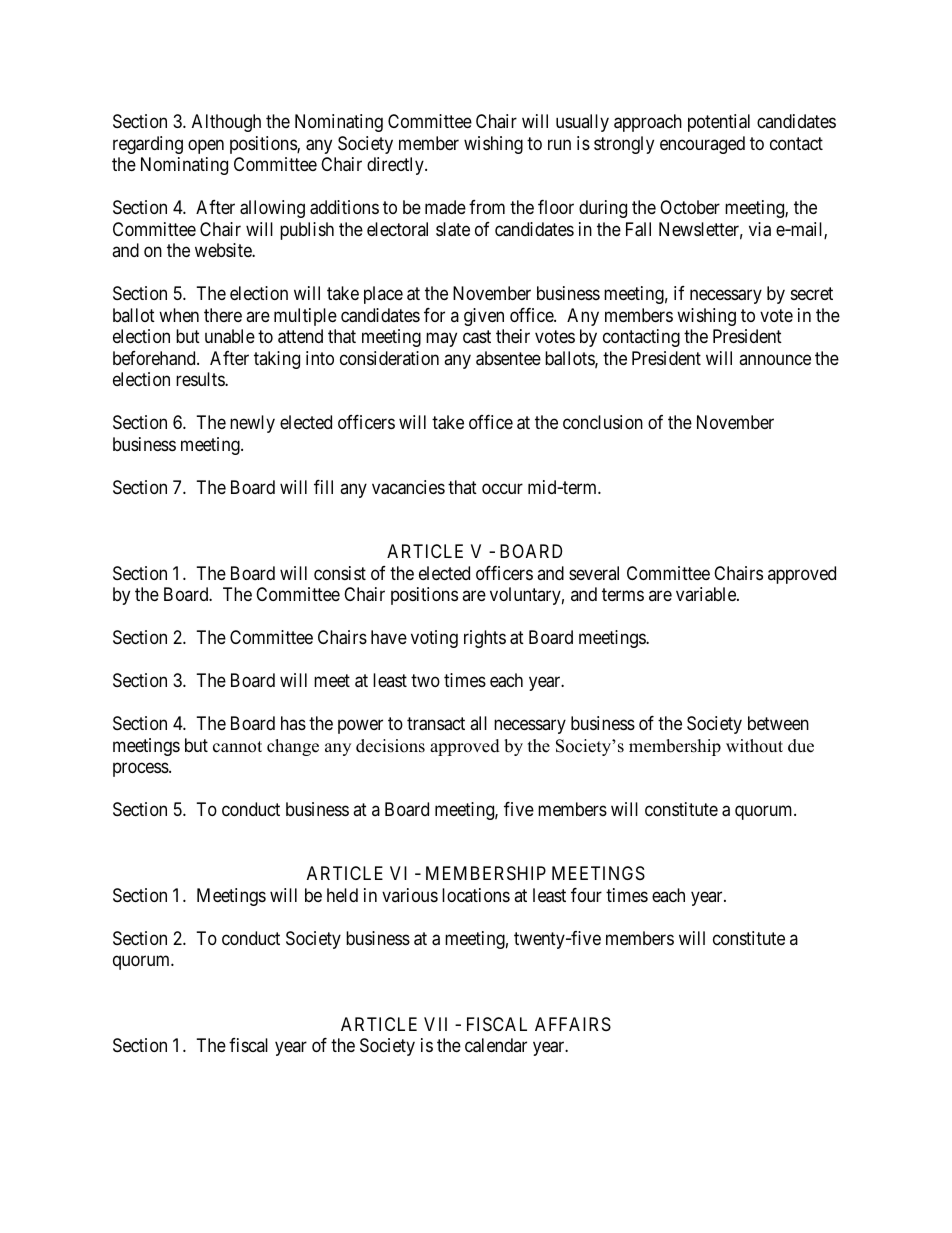 The image size is (952, 1233). What do you see at coordinates (707, 594) in the screenshot?
I see `variable` at bounding box center [707, 594].
